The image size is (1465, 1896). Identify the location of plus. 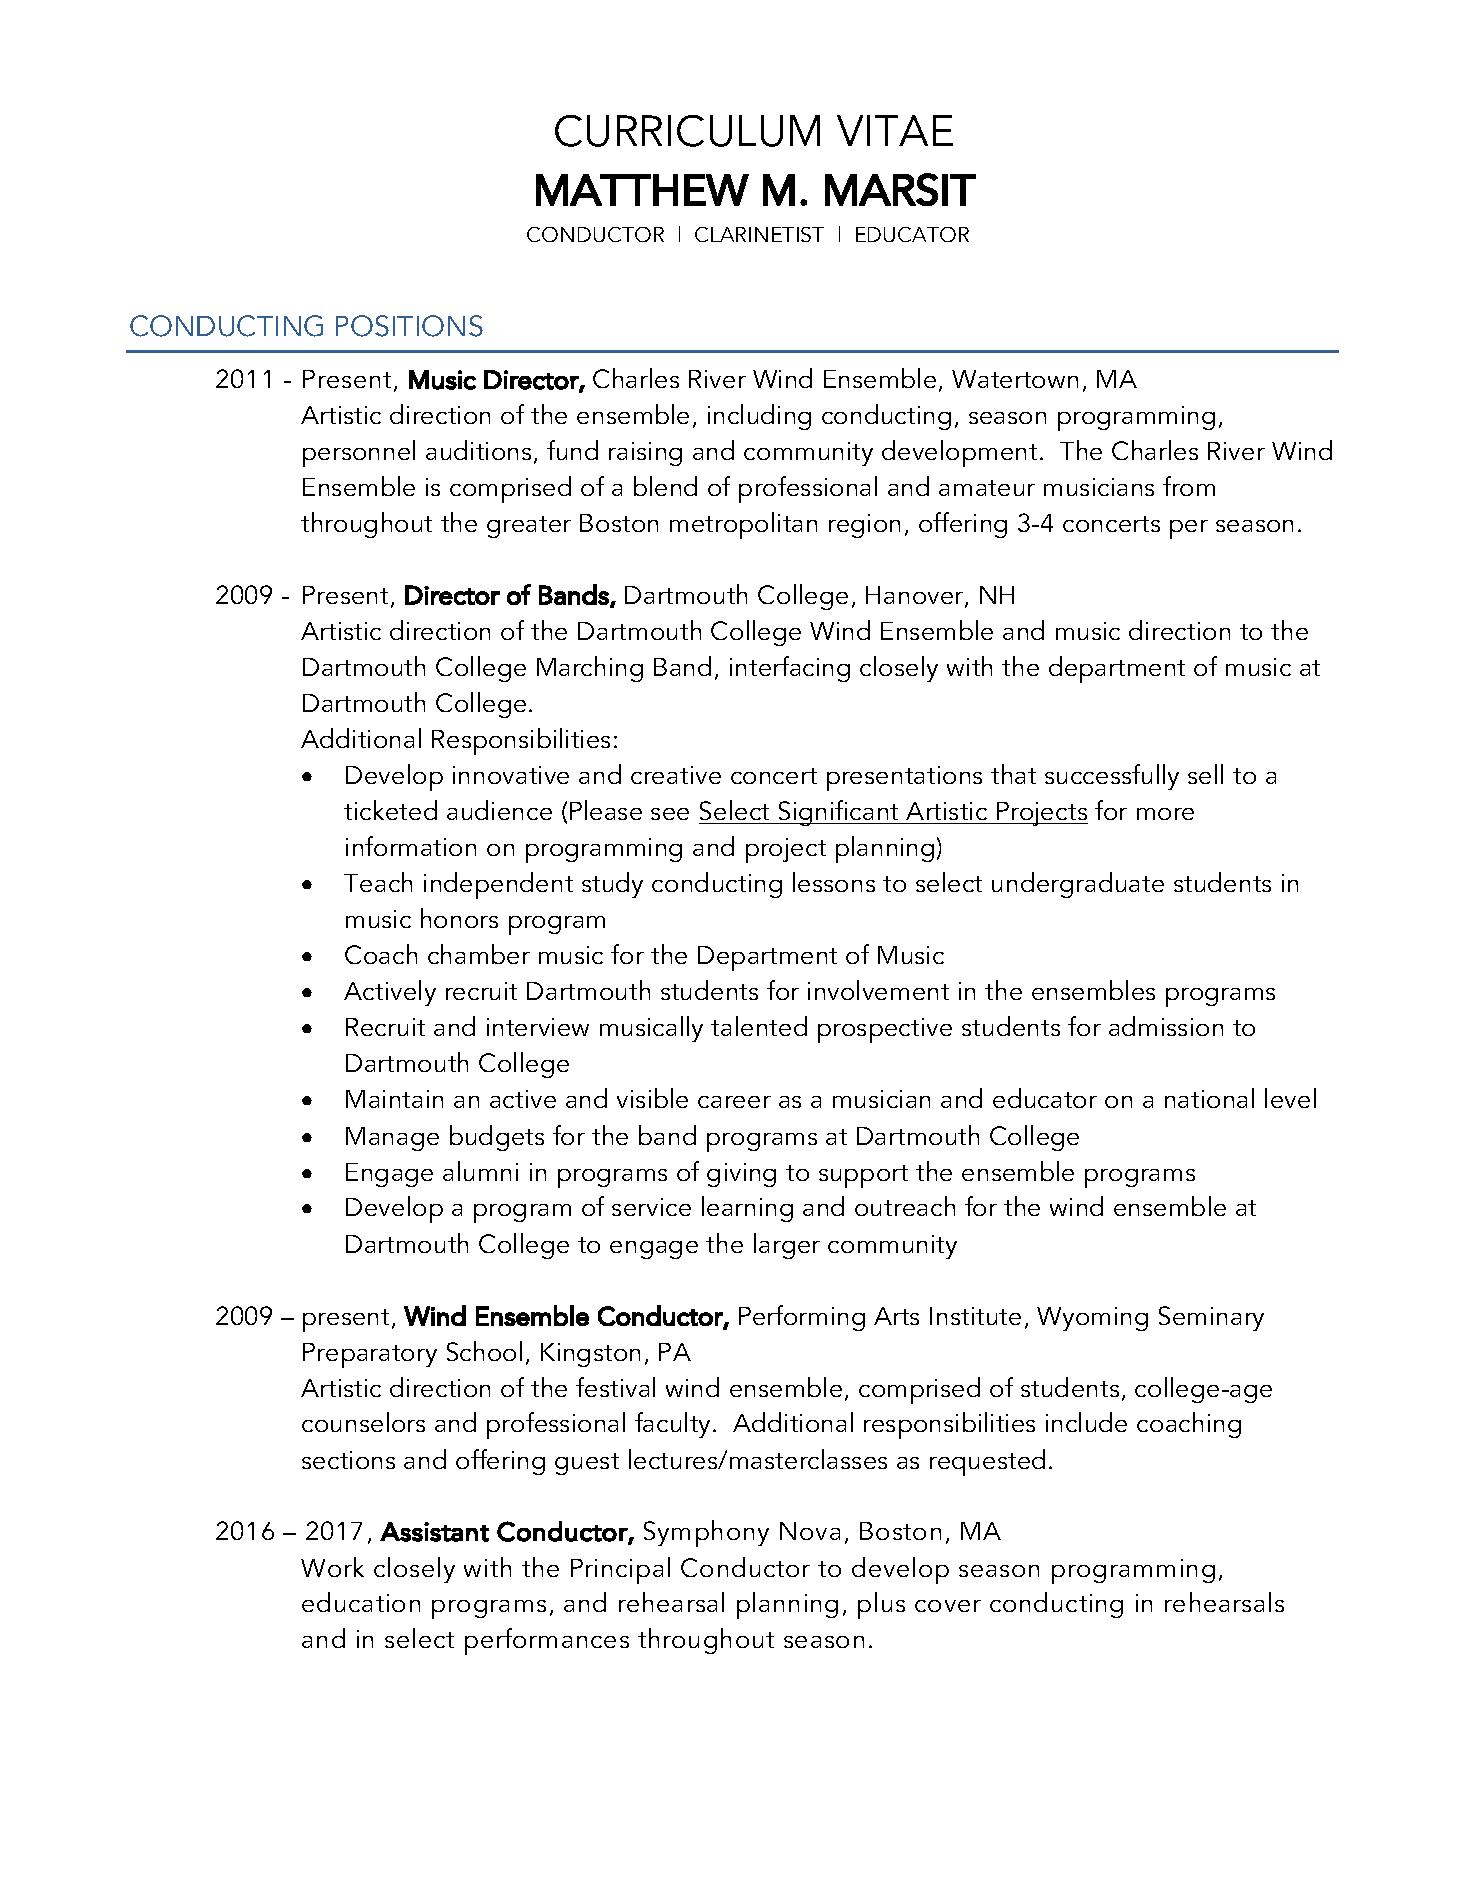
(881, 1605).
